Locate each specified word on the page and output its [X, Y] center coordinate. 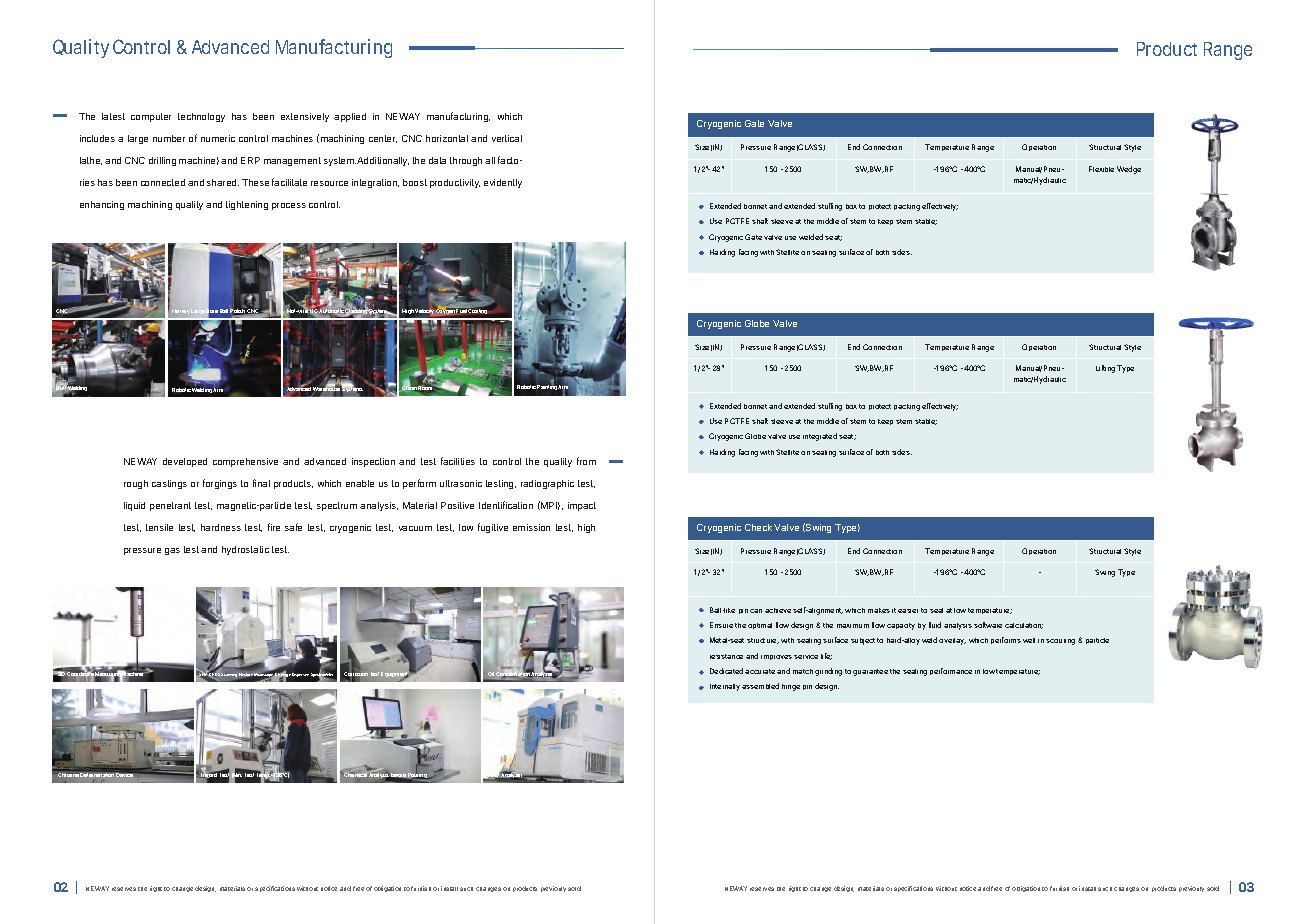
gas [172, 551]
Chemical [355, 775]
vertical [507, 138]
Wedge [1129, 170]
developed [185, 462]
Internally [725, 687]
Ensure [721, 625]
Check [758, 527]
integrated [820, 437]
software [988, 625]
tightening [247, 205]
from [586, 461]
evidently [503, 183]
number [169, 138]
